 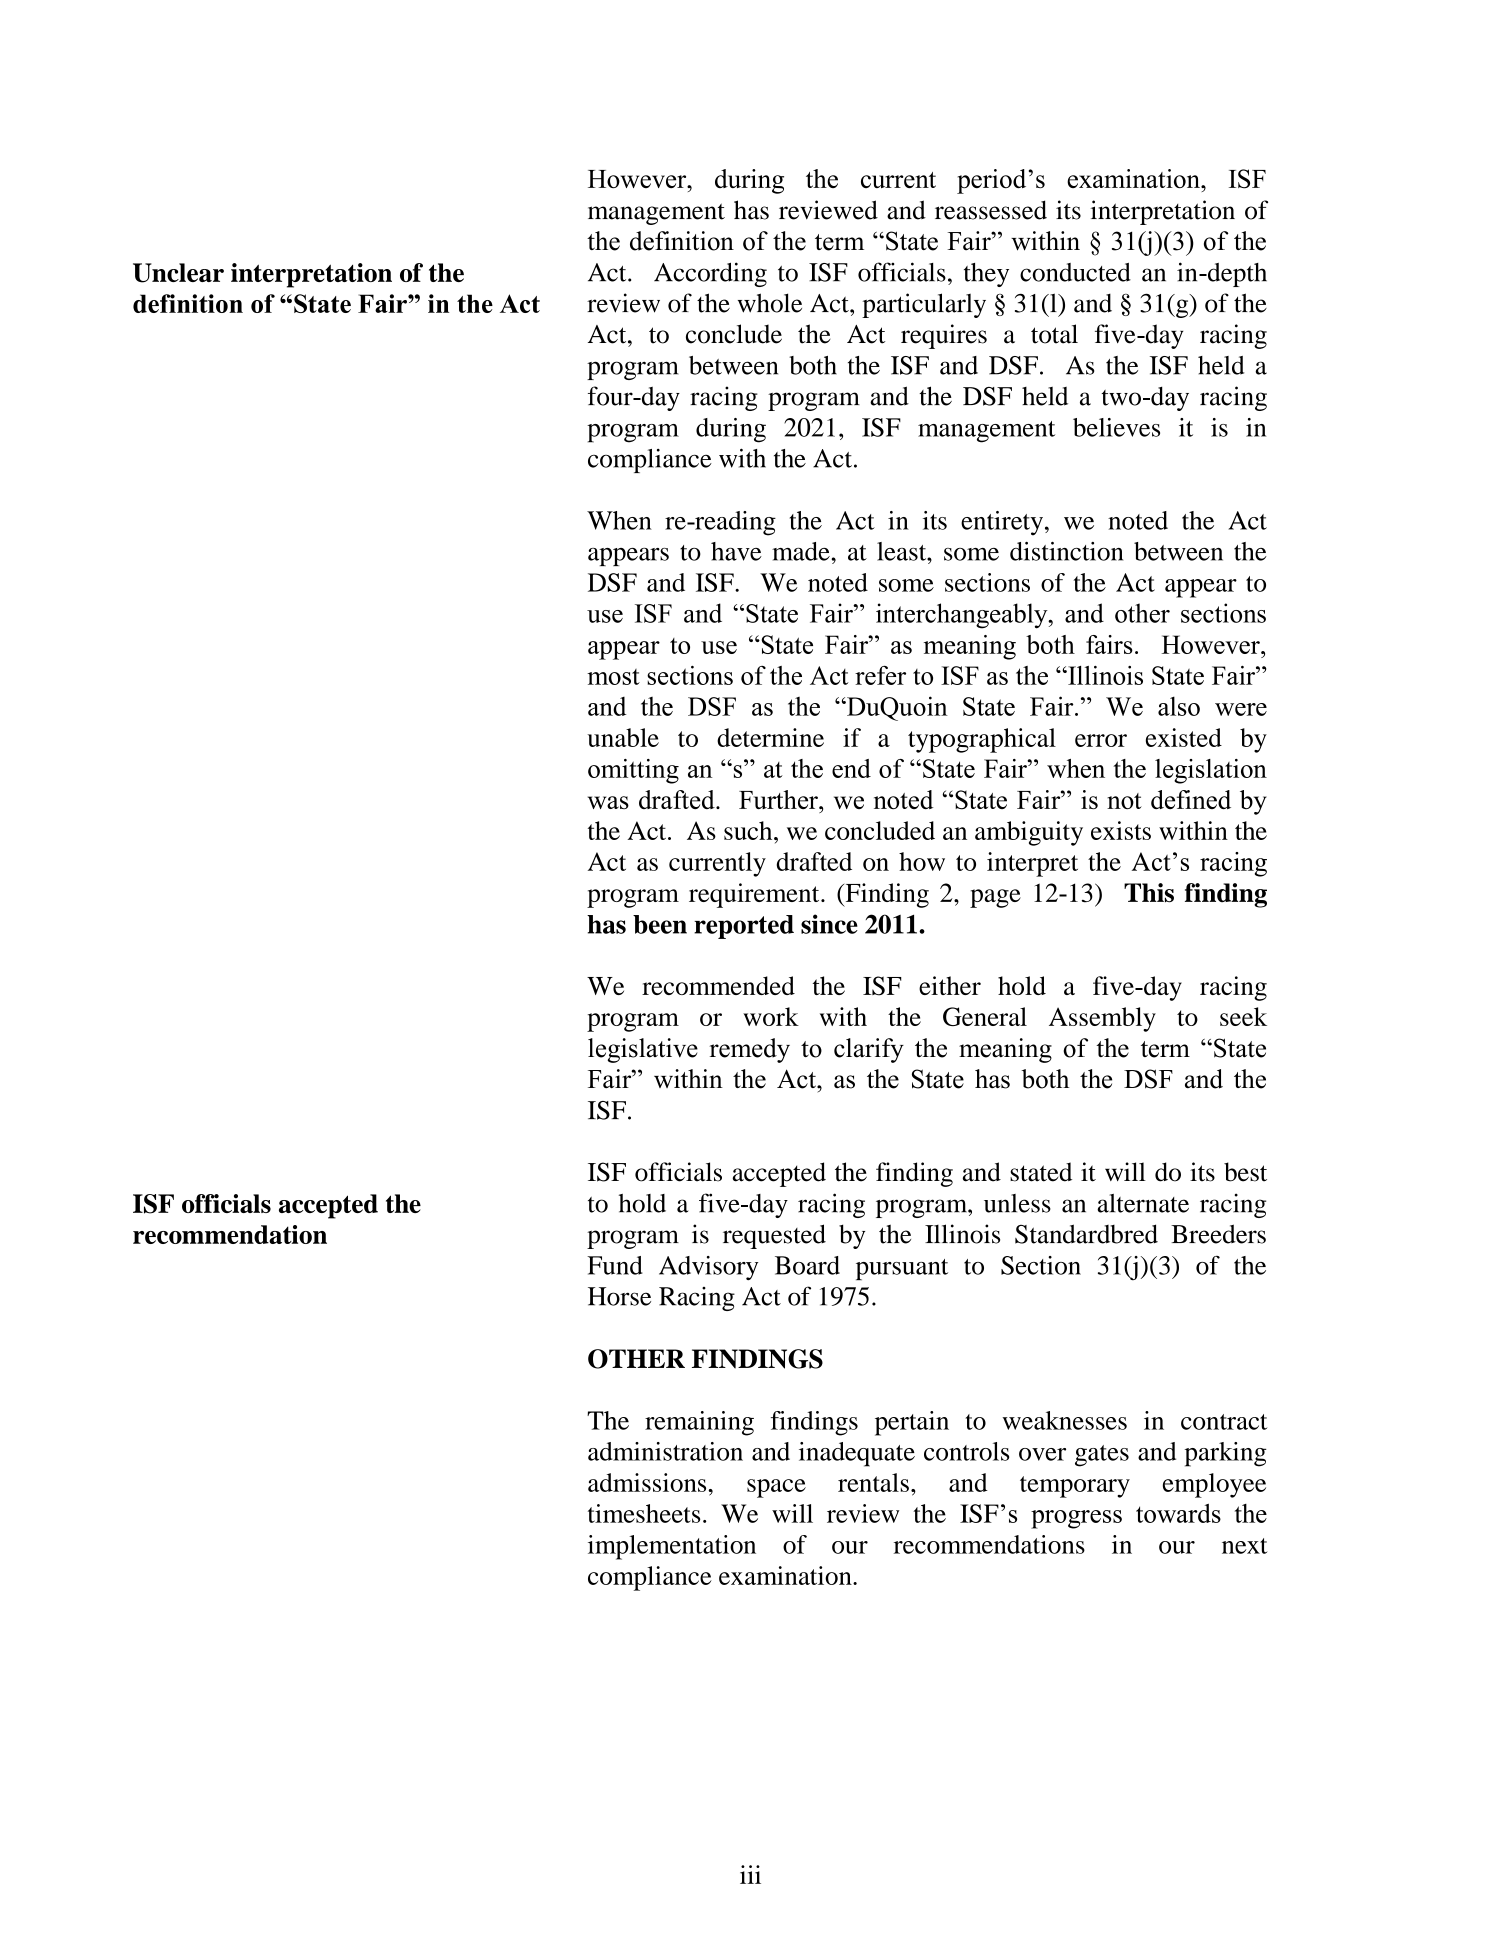 What do you see at coordinates (672, 1547) in the screenshot?
I see `implementation` at bounding box center [672, 1547].
